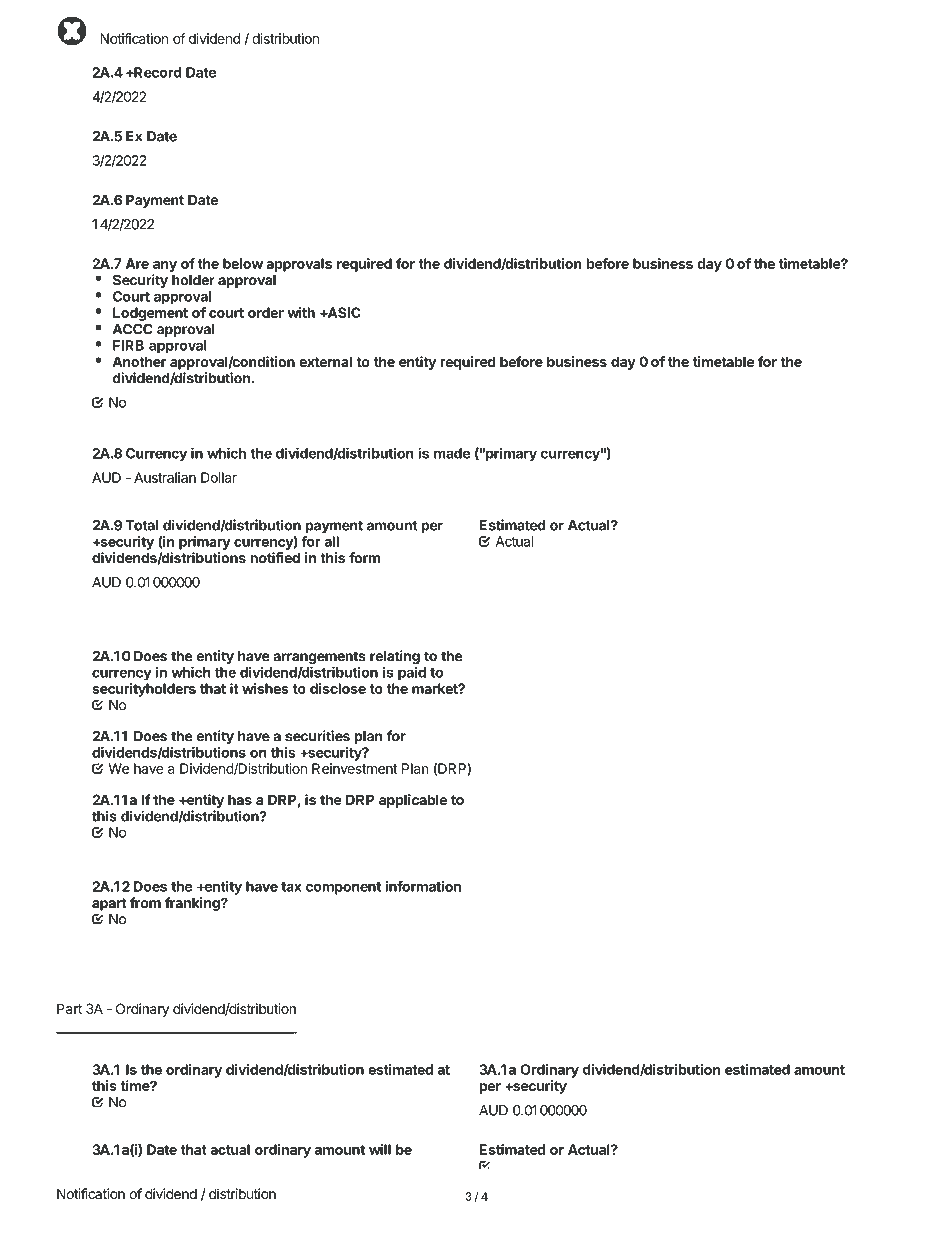 The width and height of the page is (952, 1233). What do you see at coordinates (380, 1149) in the page?
I see `will` at bounding box center [380, 1149].
